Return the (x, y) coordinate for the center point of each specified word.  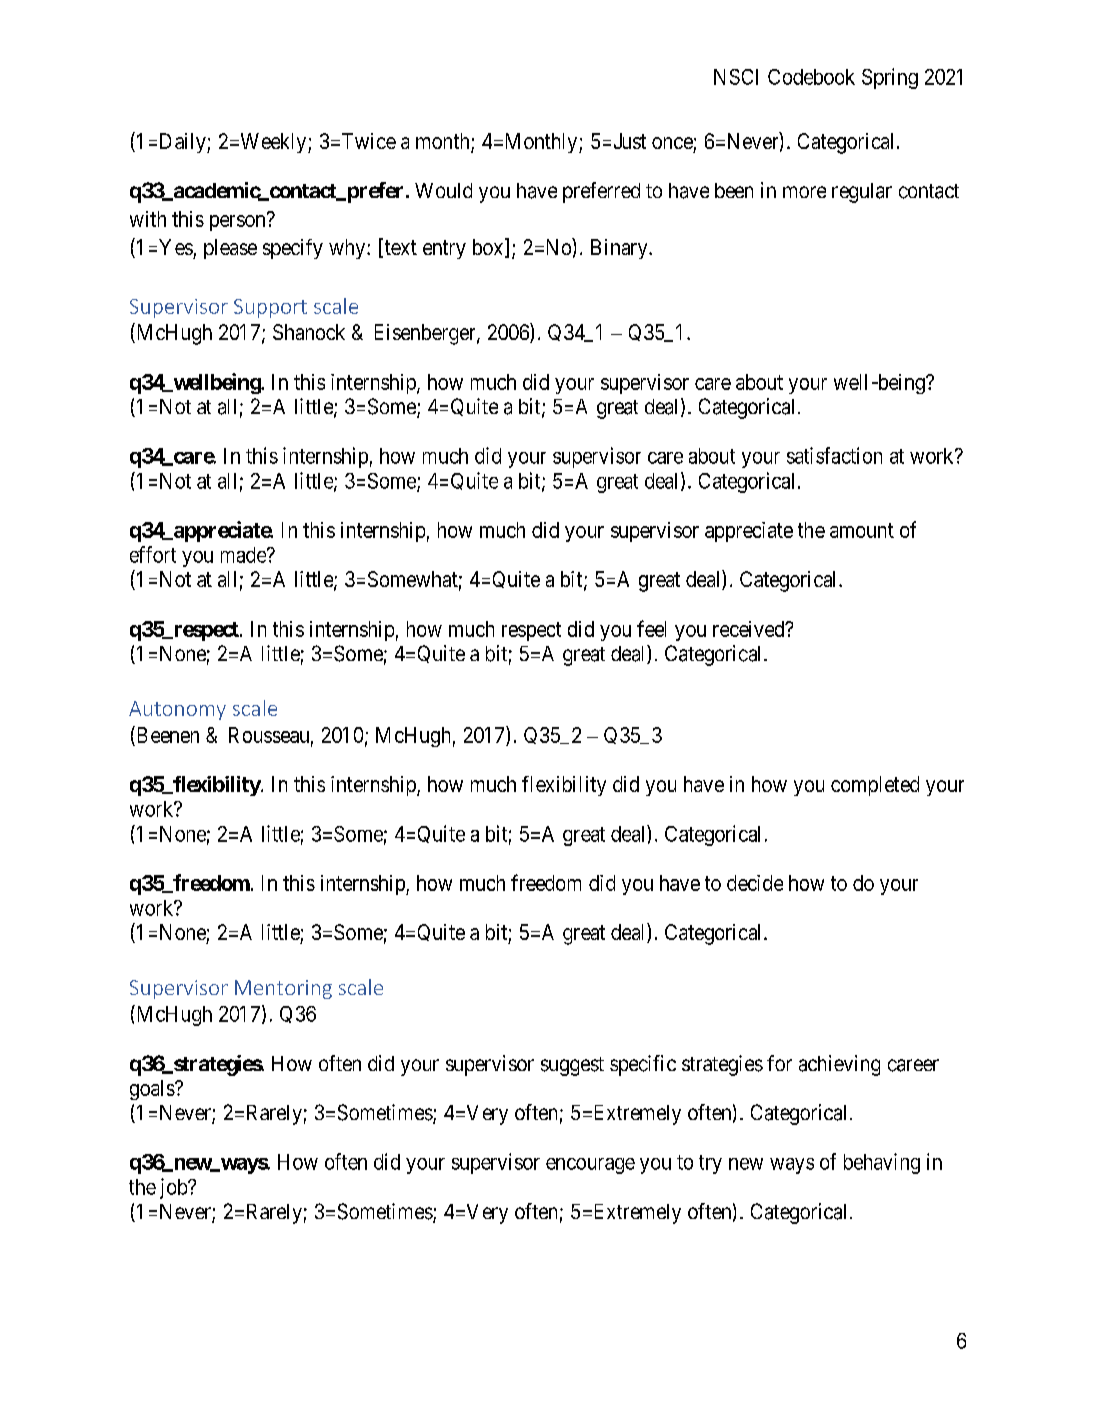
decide (755, 883)
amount (862, 530)
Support (270, 308)
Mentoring (283, 989)
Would (443, 190)
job (174, 1188)
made (244, 555)
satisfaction (834, 455)
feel (651, 628)
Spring (890, 78)
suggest (572, 1066)
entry (444, 249)
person (237, 223)
